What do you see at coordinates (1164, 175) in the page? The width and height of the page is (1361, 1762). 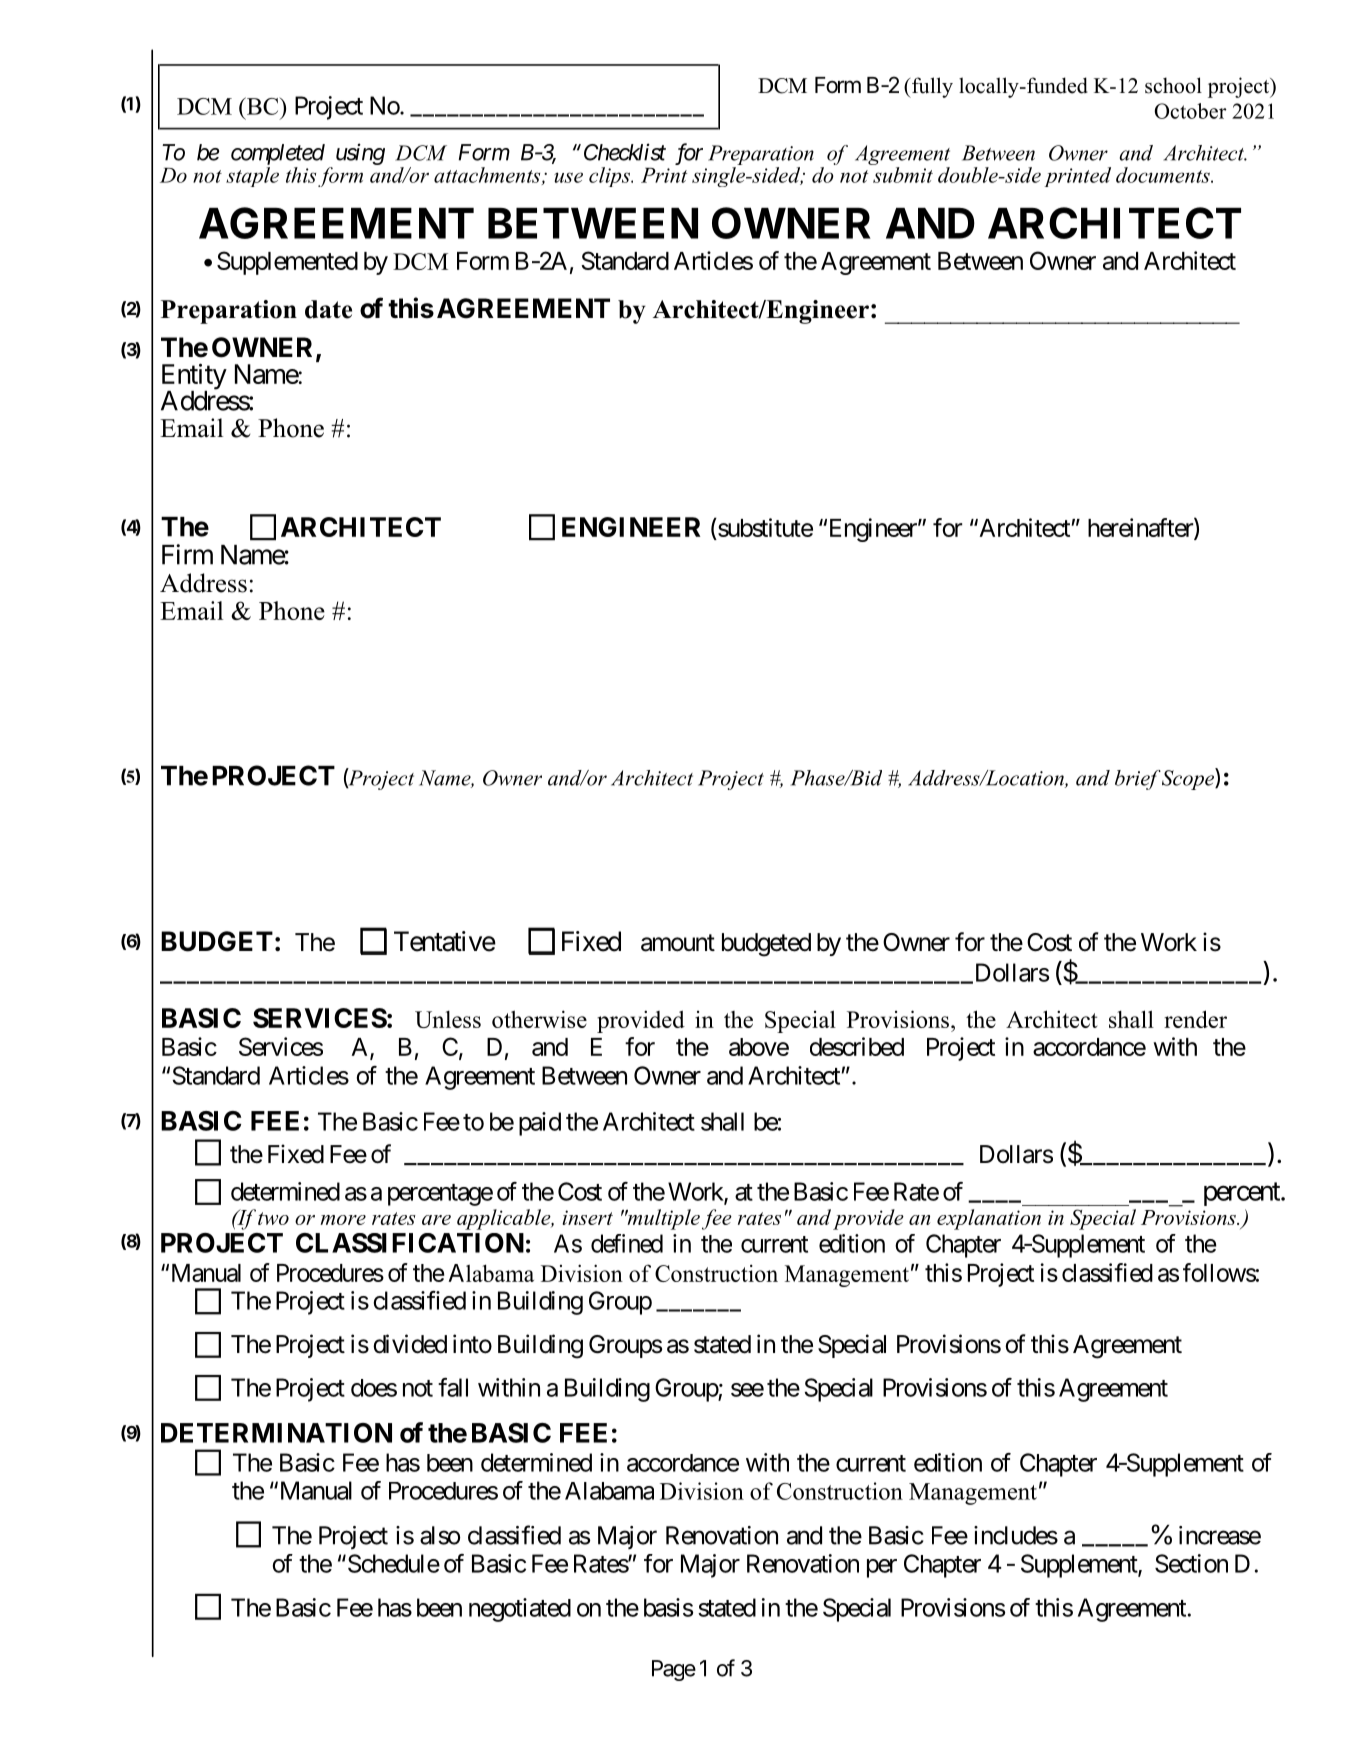 I see `documents` at bounding box center [1164, 175].
